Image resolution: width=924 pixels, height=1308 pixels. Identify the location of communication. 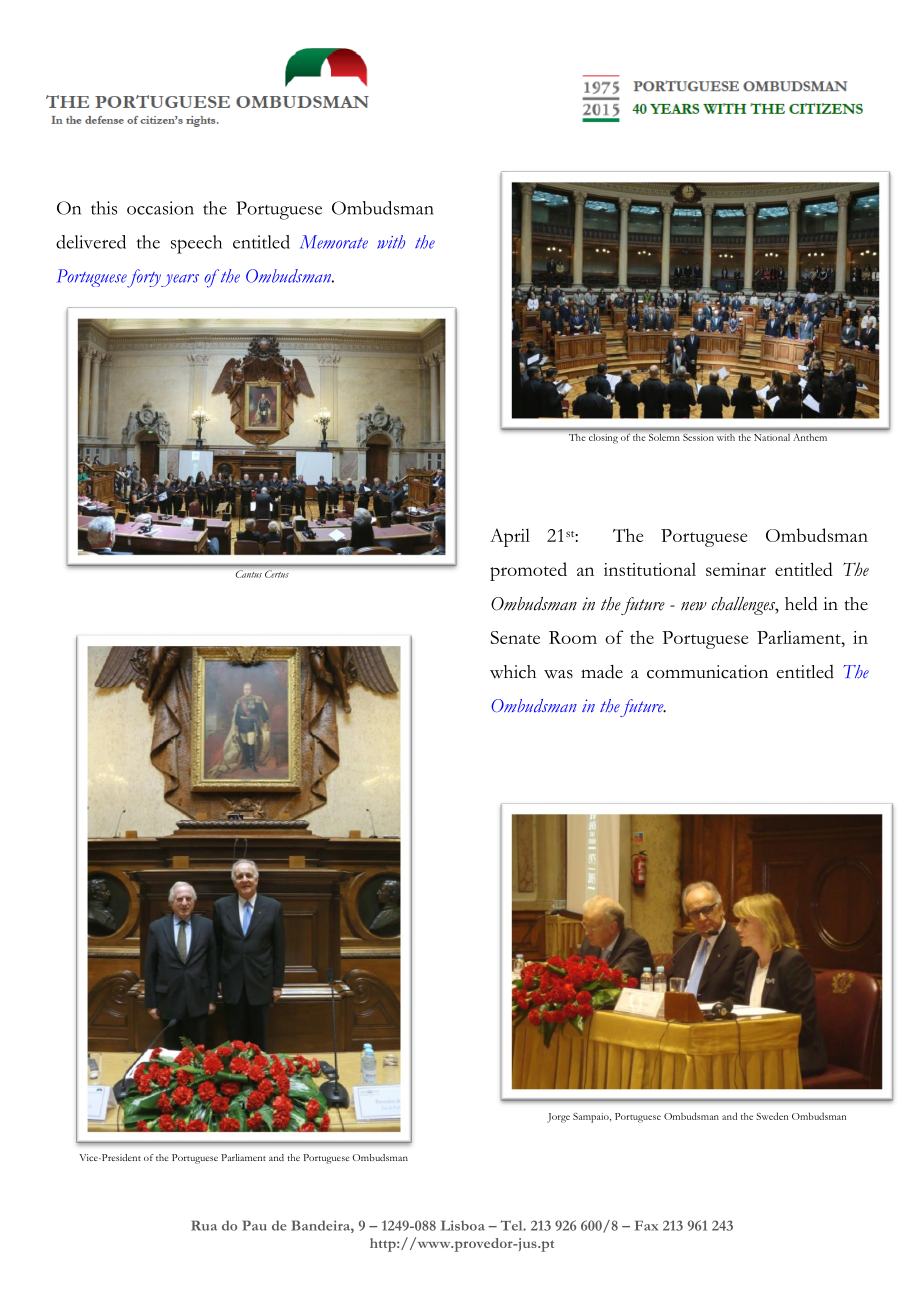
(707, 672).
